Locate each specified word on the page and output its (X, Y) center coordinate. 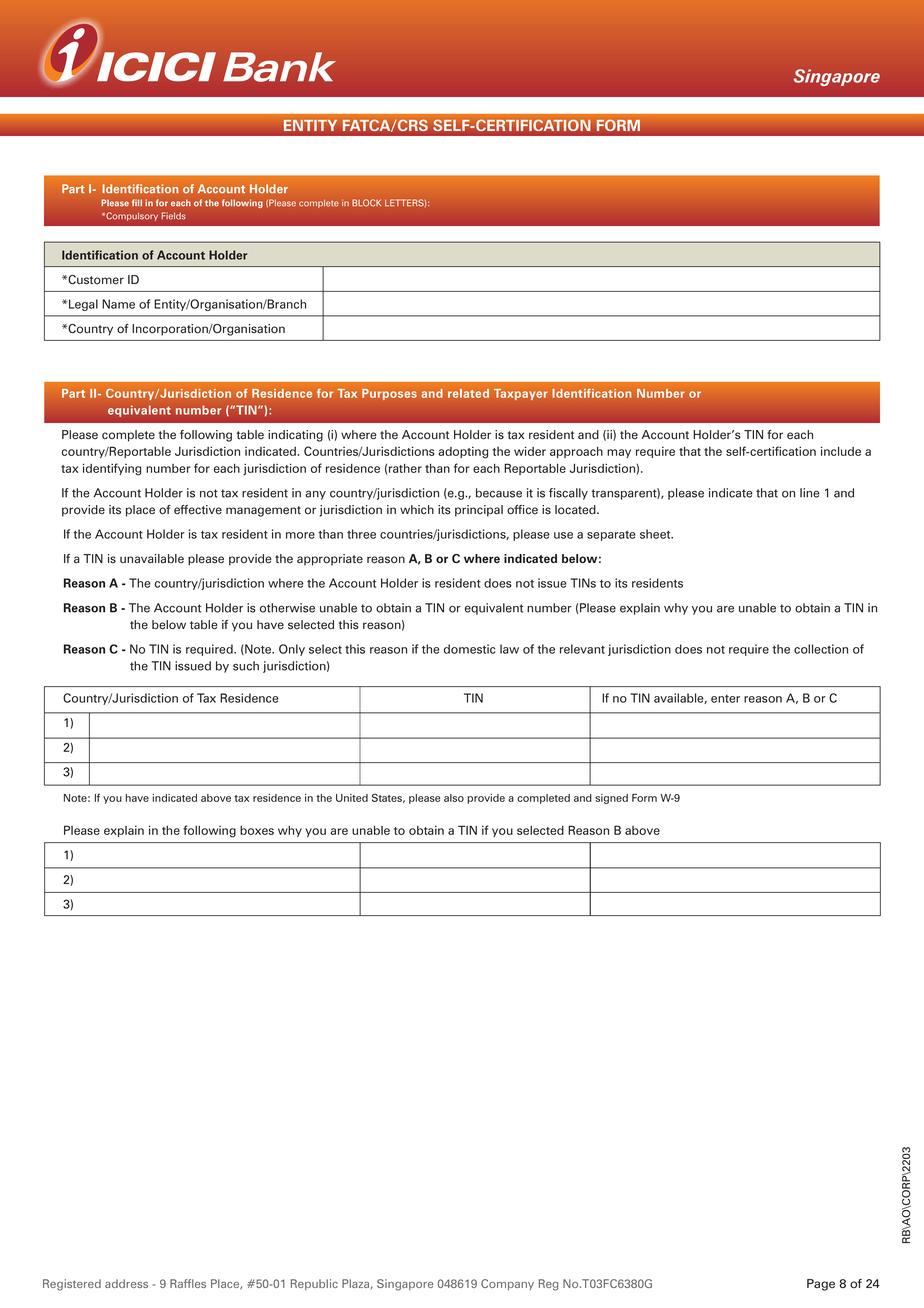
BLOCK (366, 203)
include (841, 451)
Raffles (188, 1283)
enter (725, 699)
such (246, 666)
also (454, 798)
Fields (173, 216)
